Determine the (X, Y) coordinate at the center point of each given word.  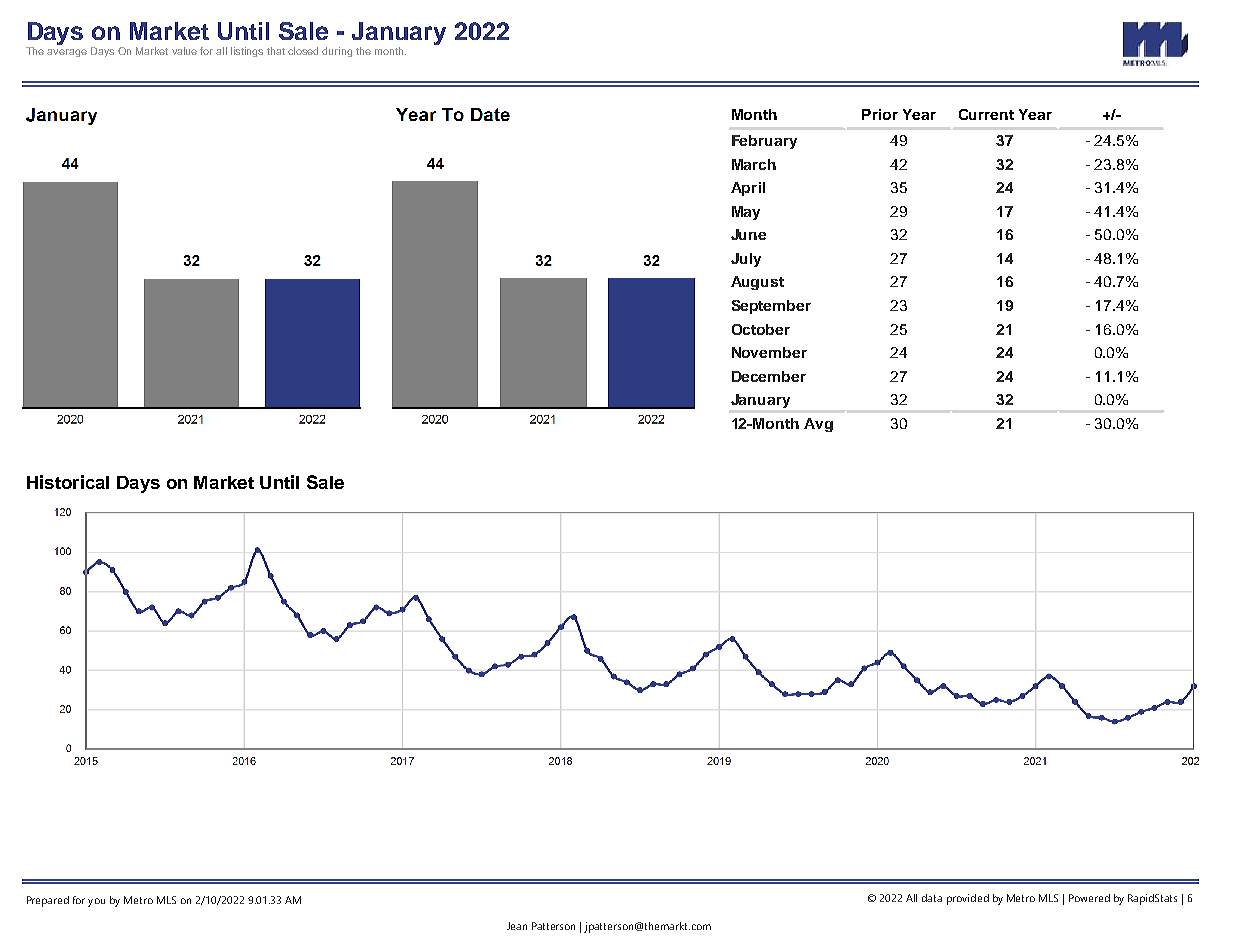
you (96, 902)
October (761, 329)
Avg (818, 425)
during (337, 52)
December (769, 376)
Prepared (48, 901)
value (184, 51)
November (769, 352)
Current (986, 114)
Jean (517, 926)
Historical (68, 482)
